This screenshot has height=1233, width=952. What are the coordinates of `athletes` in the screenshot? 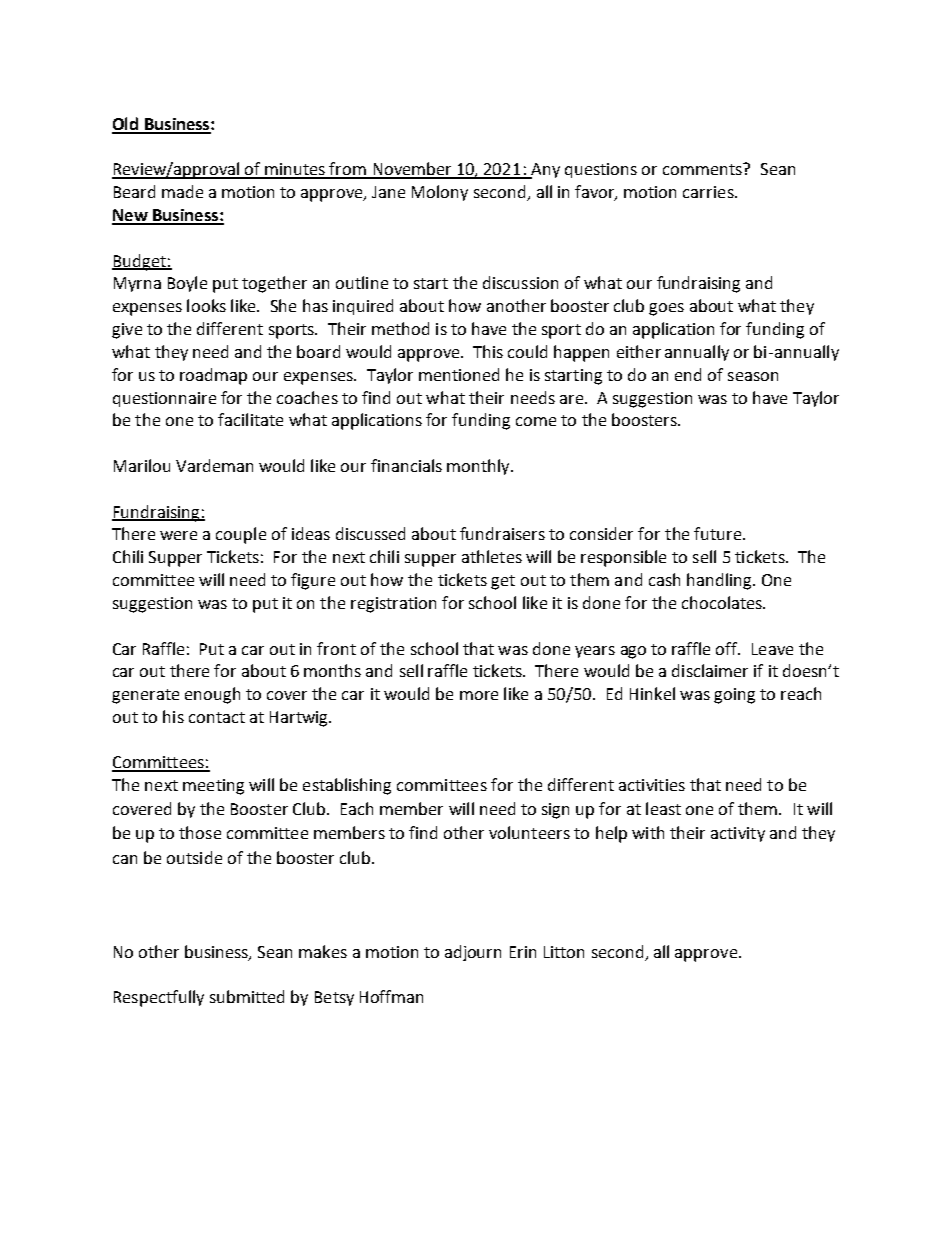 It's located at (492, 556).
